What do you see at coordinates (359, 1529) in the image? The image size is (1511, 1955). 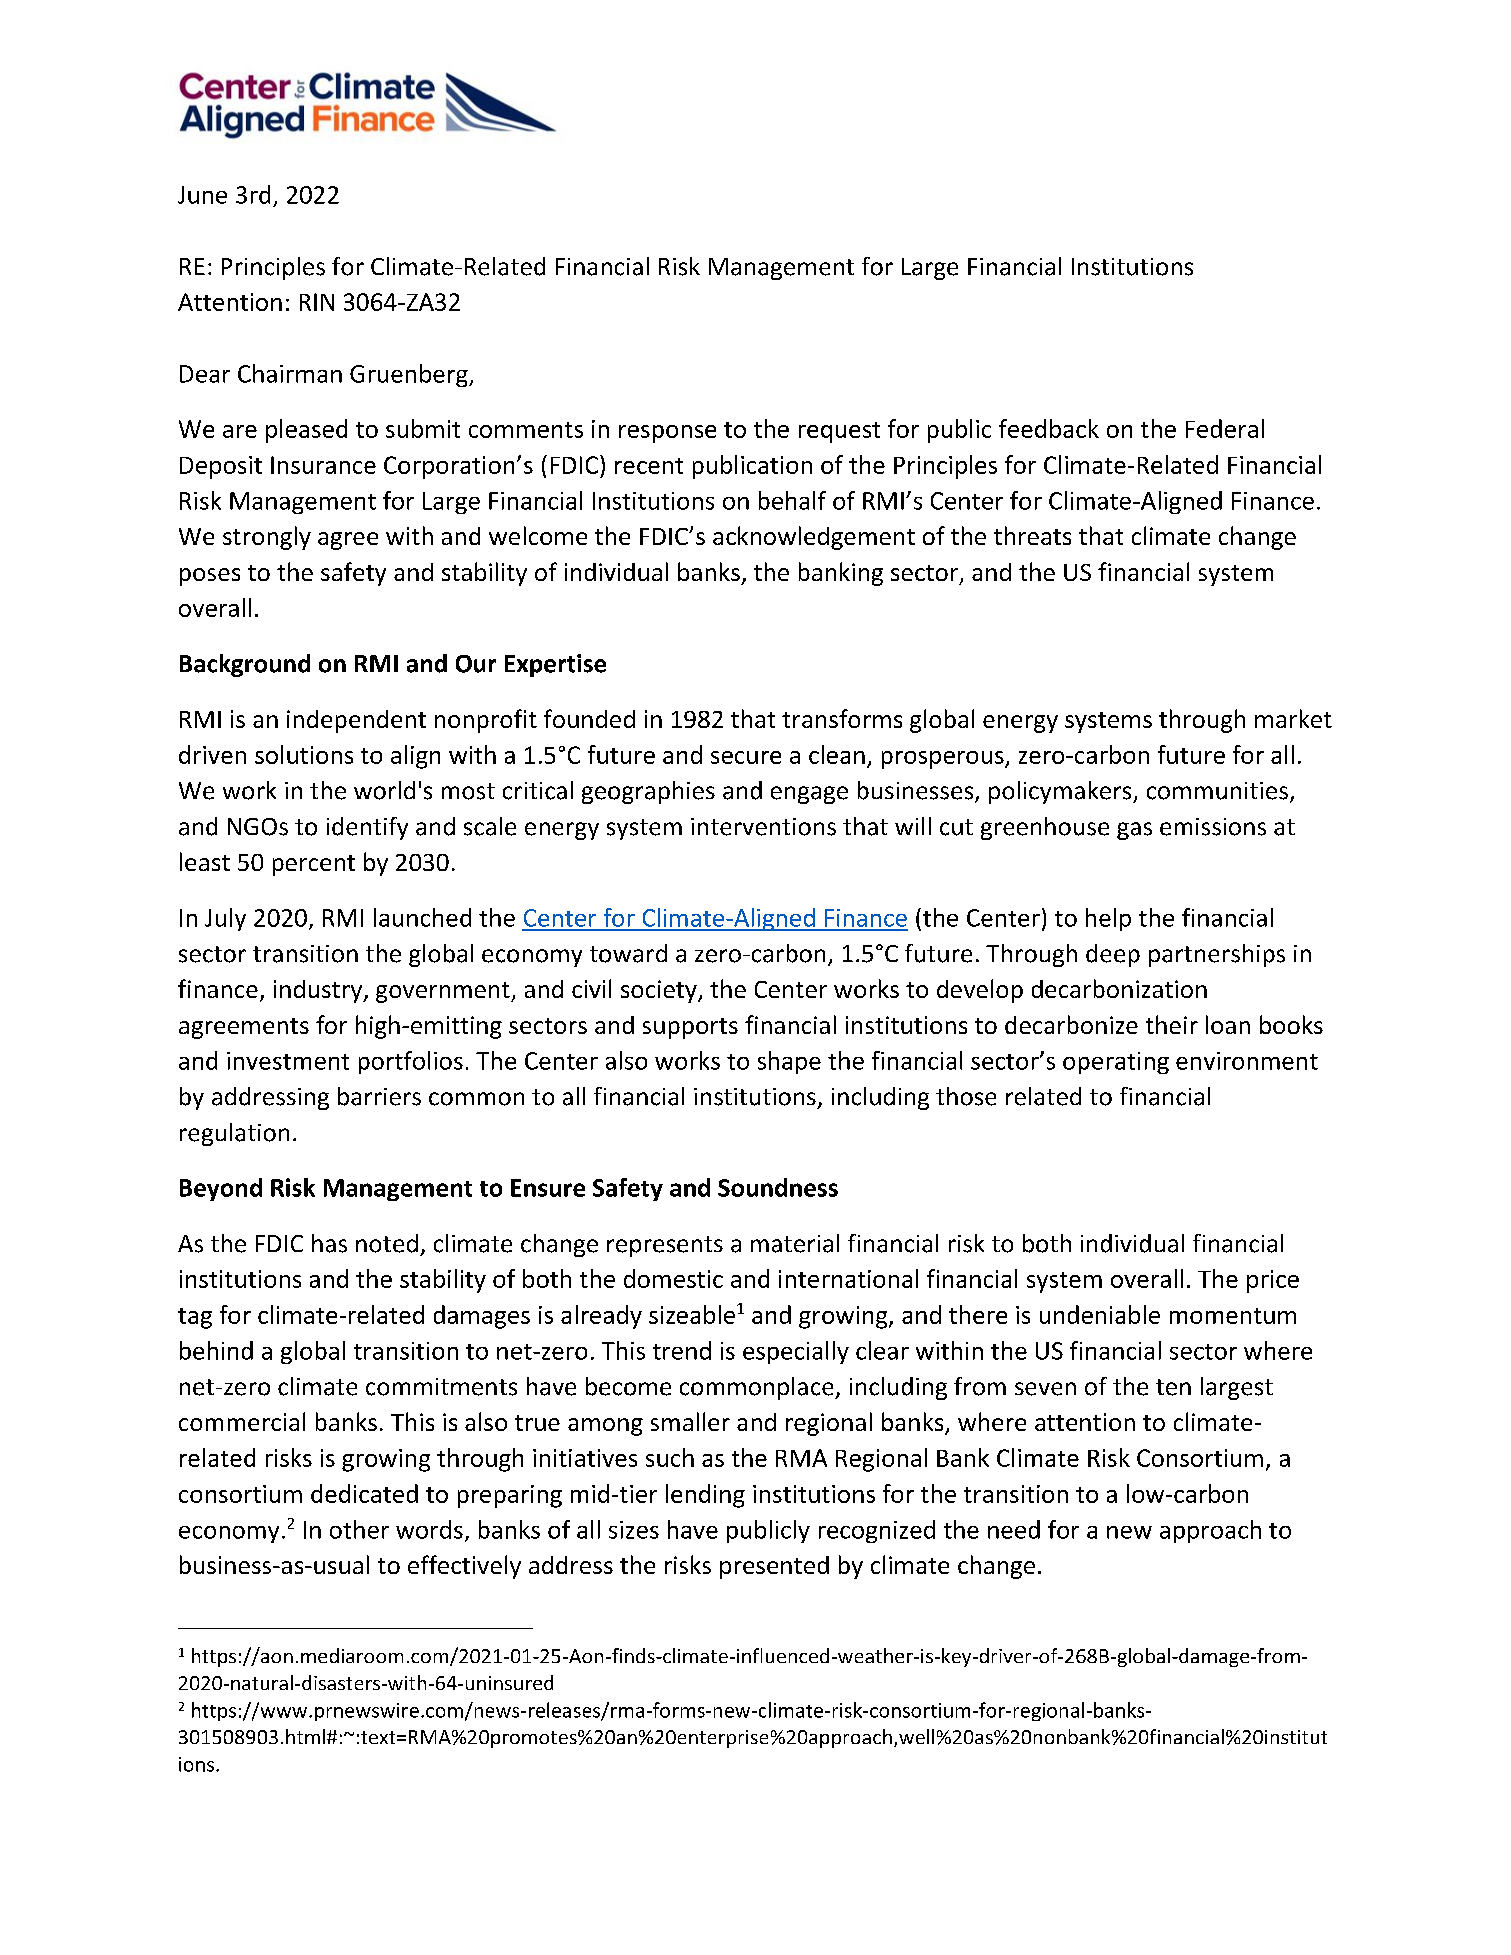 I see `other` at bounding box center [359, 1529].
